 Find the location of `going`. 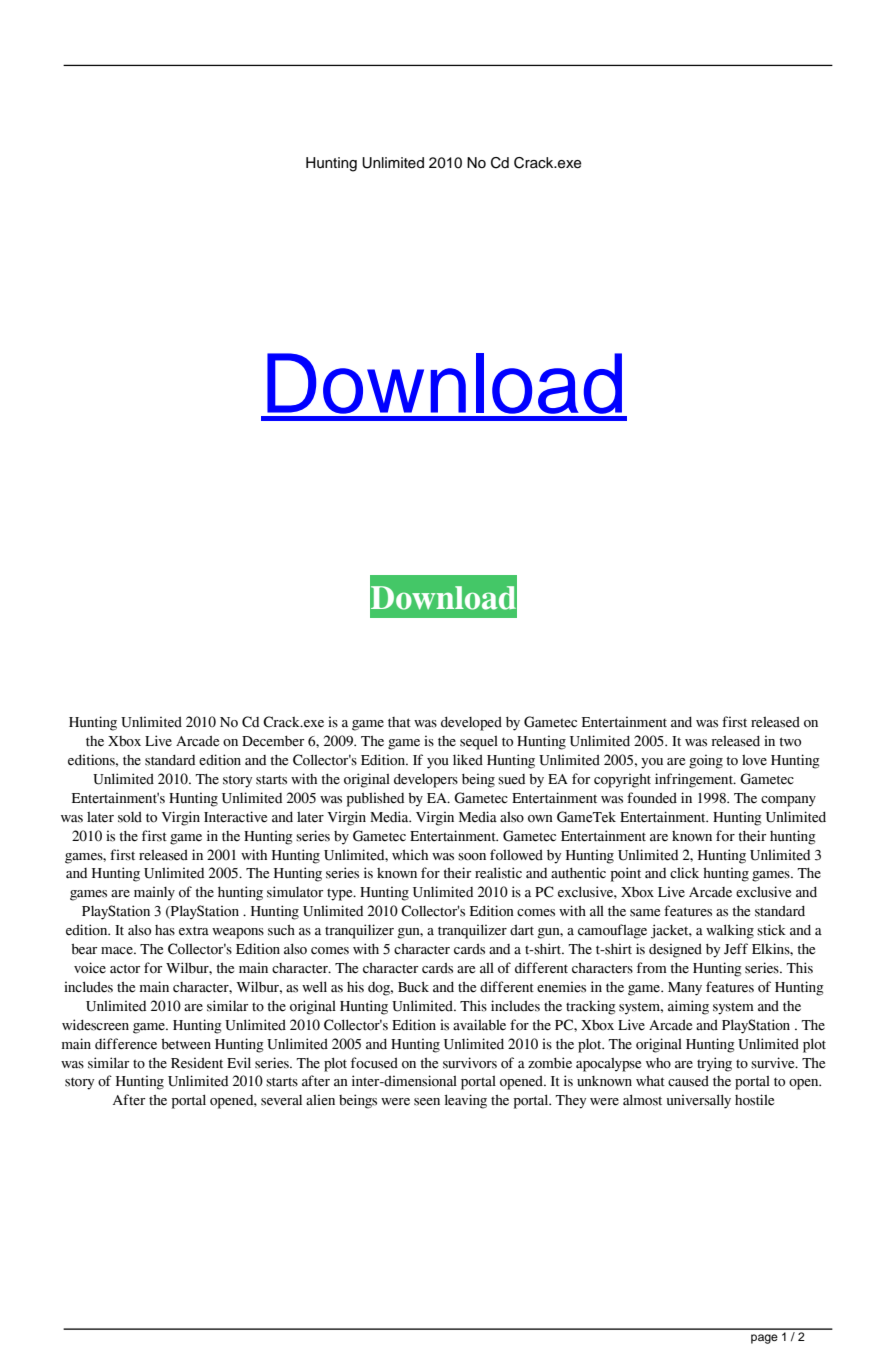

going is located at coordinates (706, 761).
